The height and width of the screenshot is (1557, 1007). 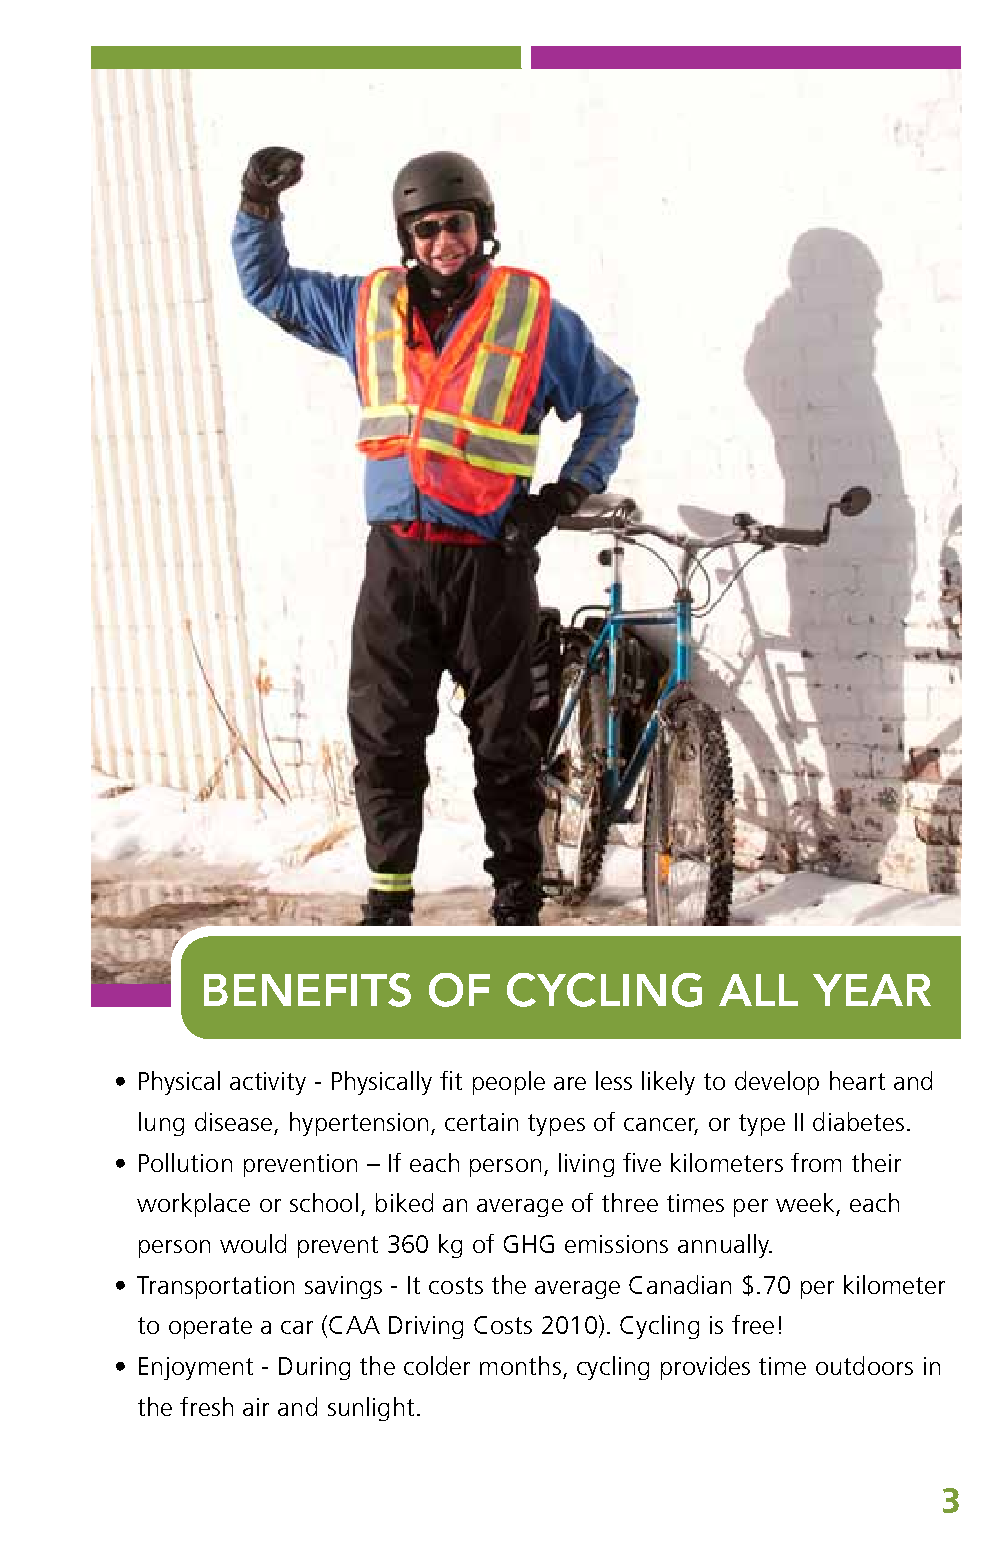 What do you see at coordinates (481, 1122) in the screenshot?
I see `certain` at bounding box center [481, 1122].
